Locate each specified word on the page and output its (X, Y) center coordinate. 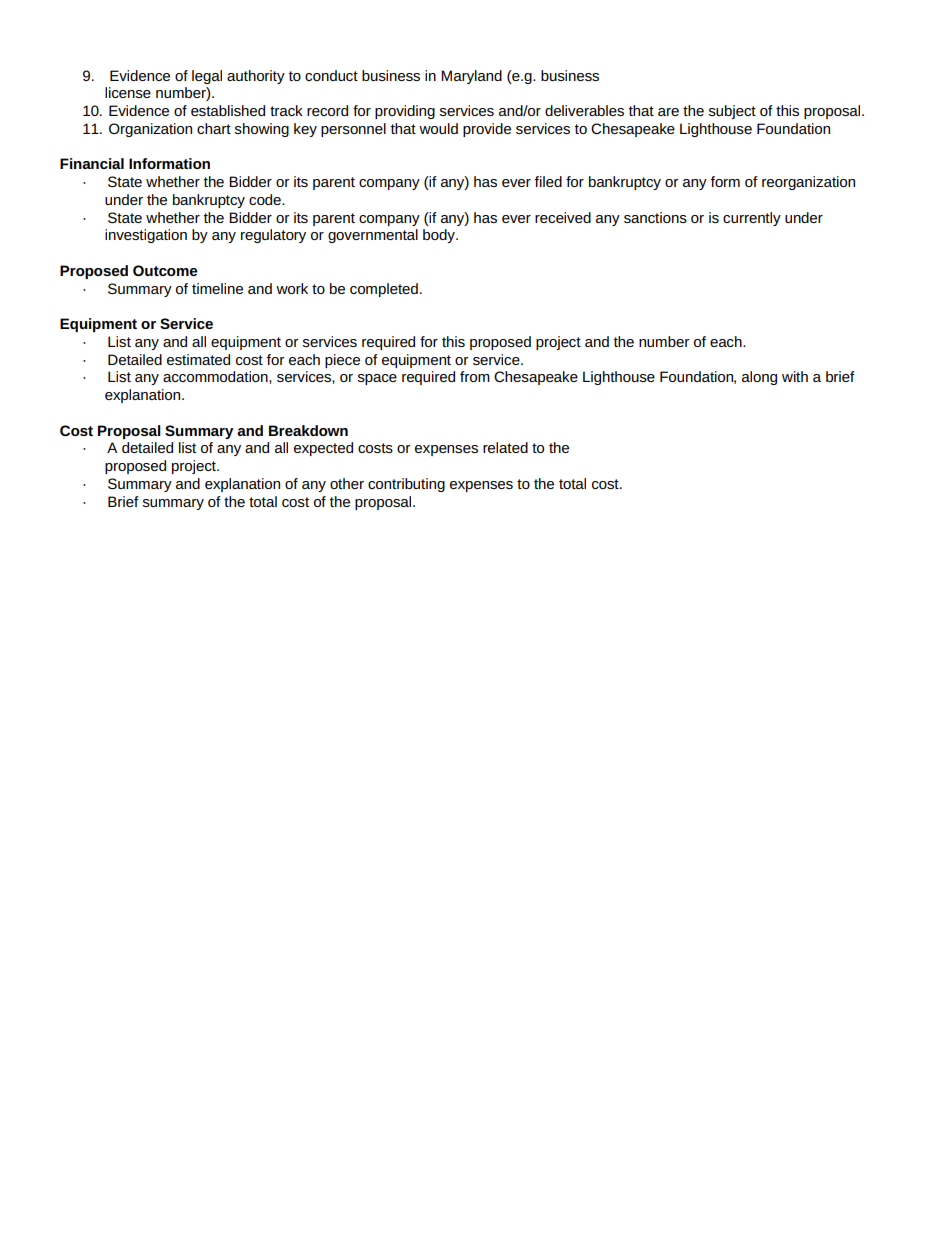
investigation (146, 236)
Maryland (471, 77)
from (475, 376)
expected (323, 449)
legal (207, 77)
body (440, 236)
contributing (406, 485)
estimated (198, 359)
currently (752, 219)
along (759, 378)
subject (732, 112)
